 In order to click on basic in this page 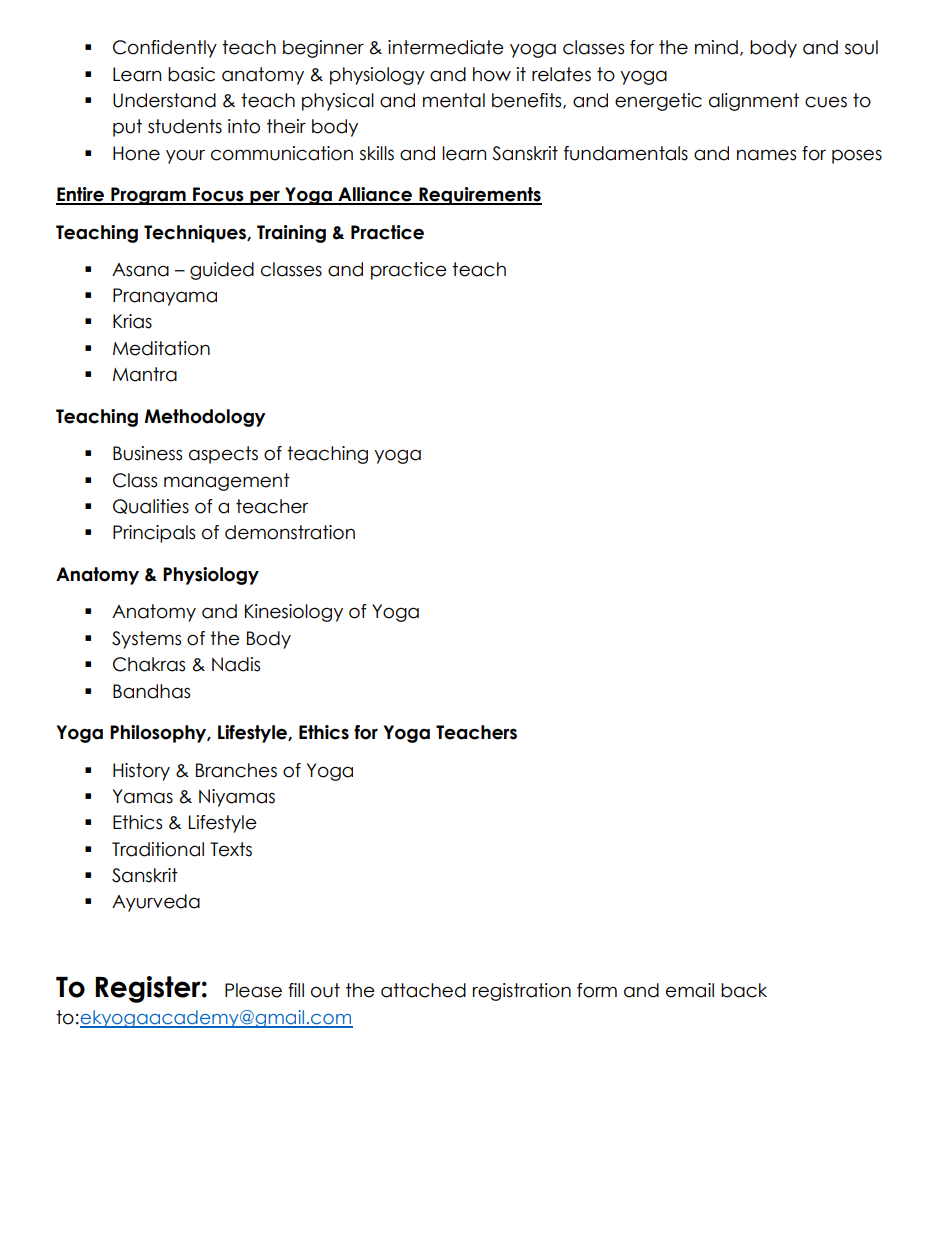, I will do `click(191, 74)`.
